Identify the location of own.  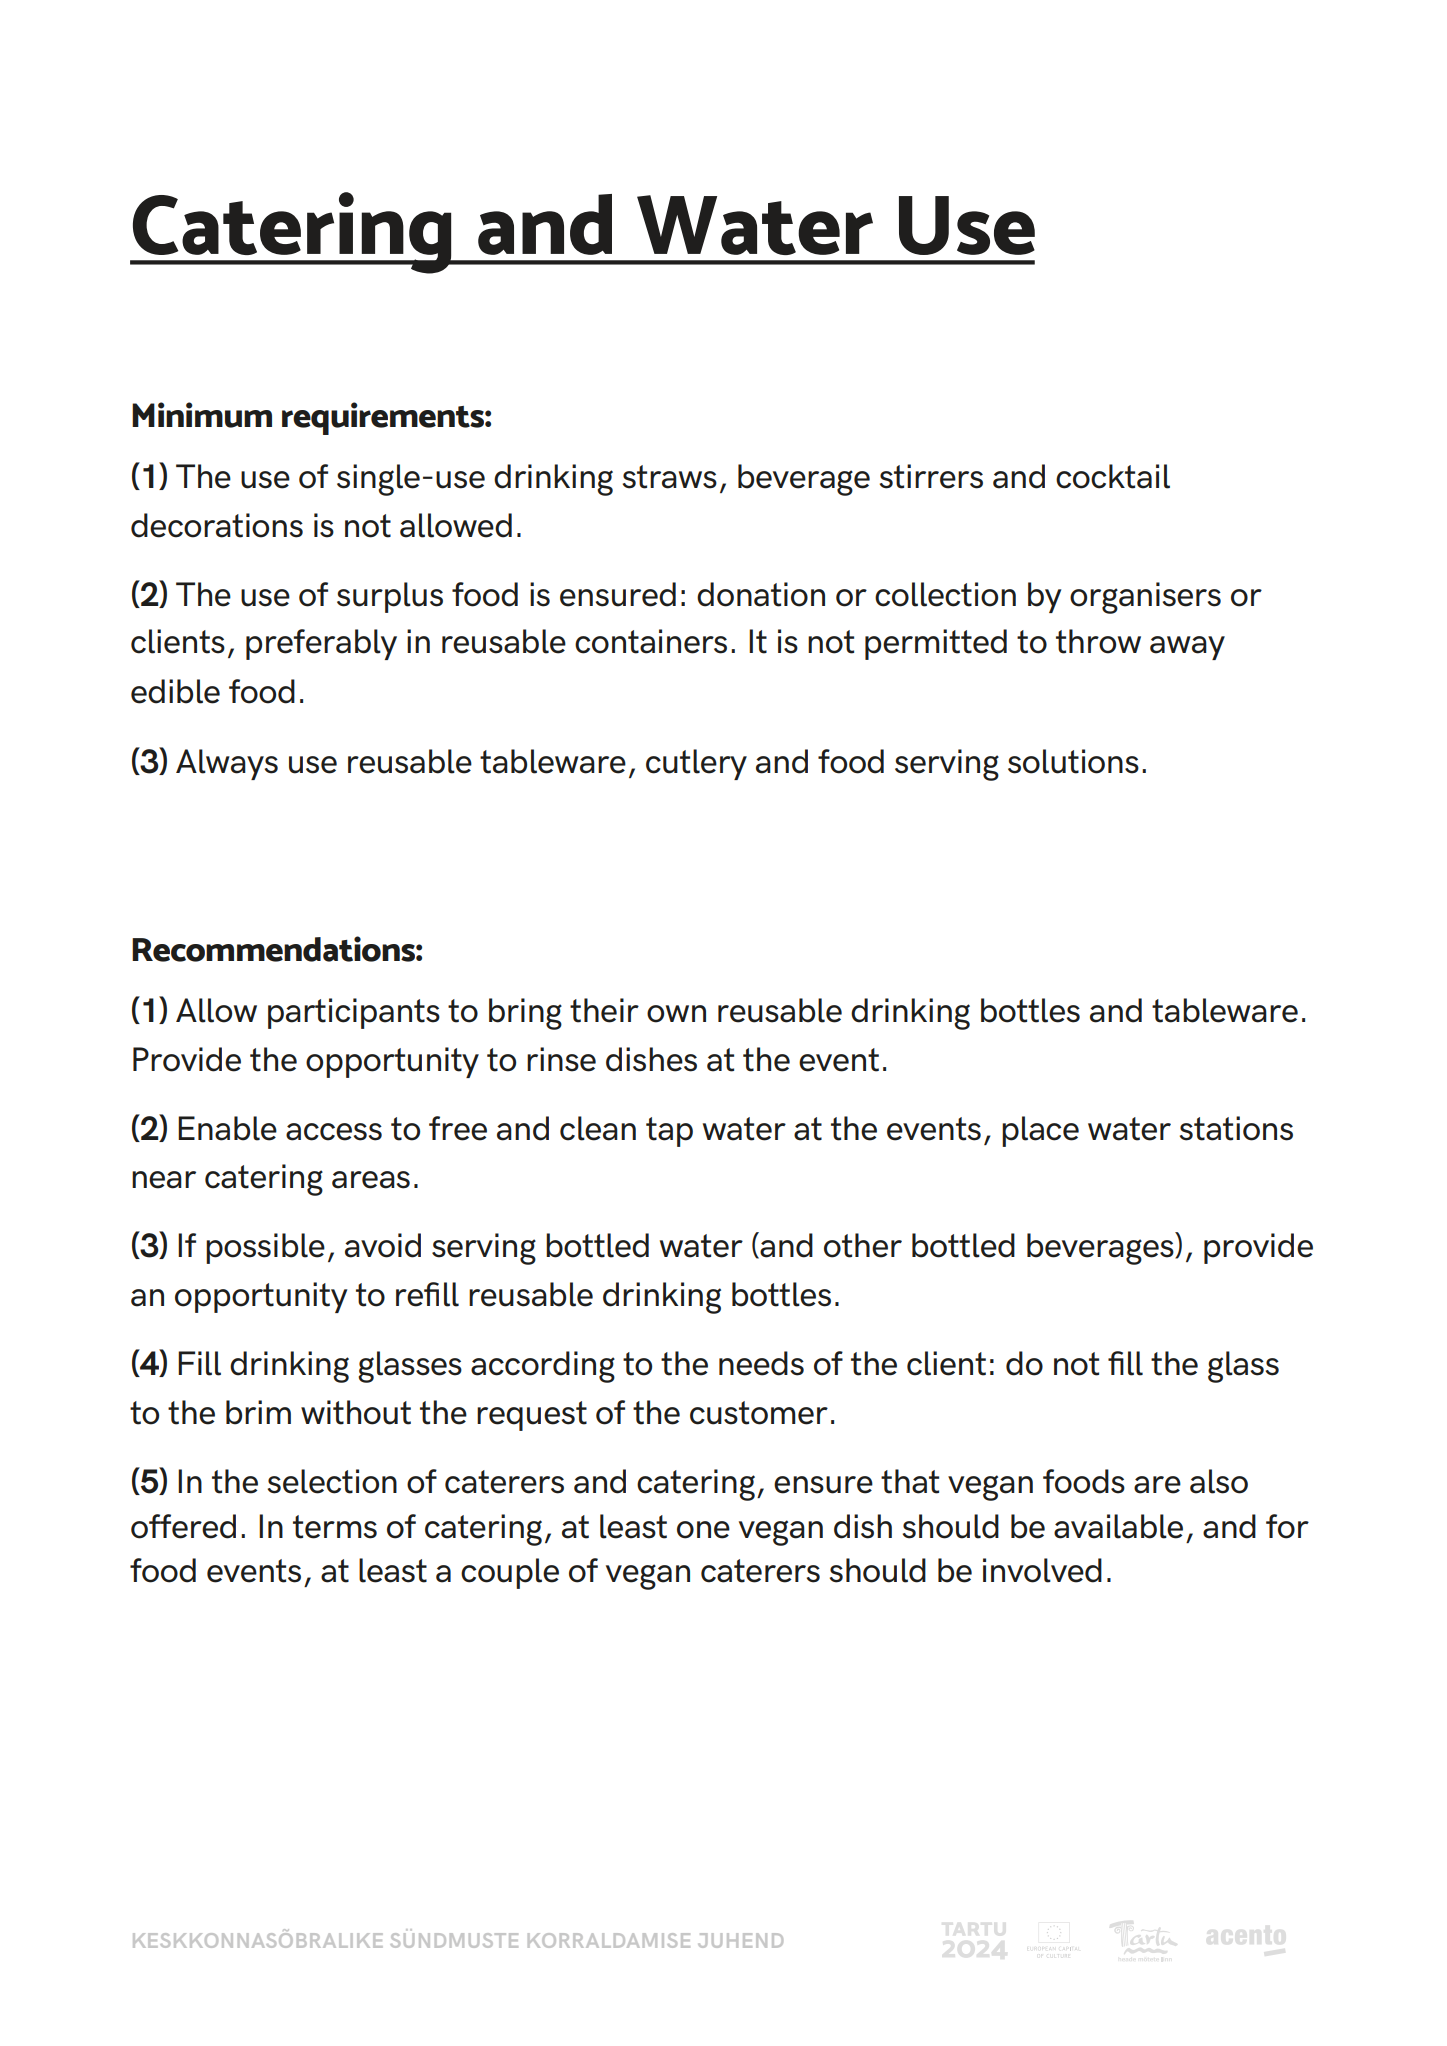
(676, 1014).
